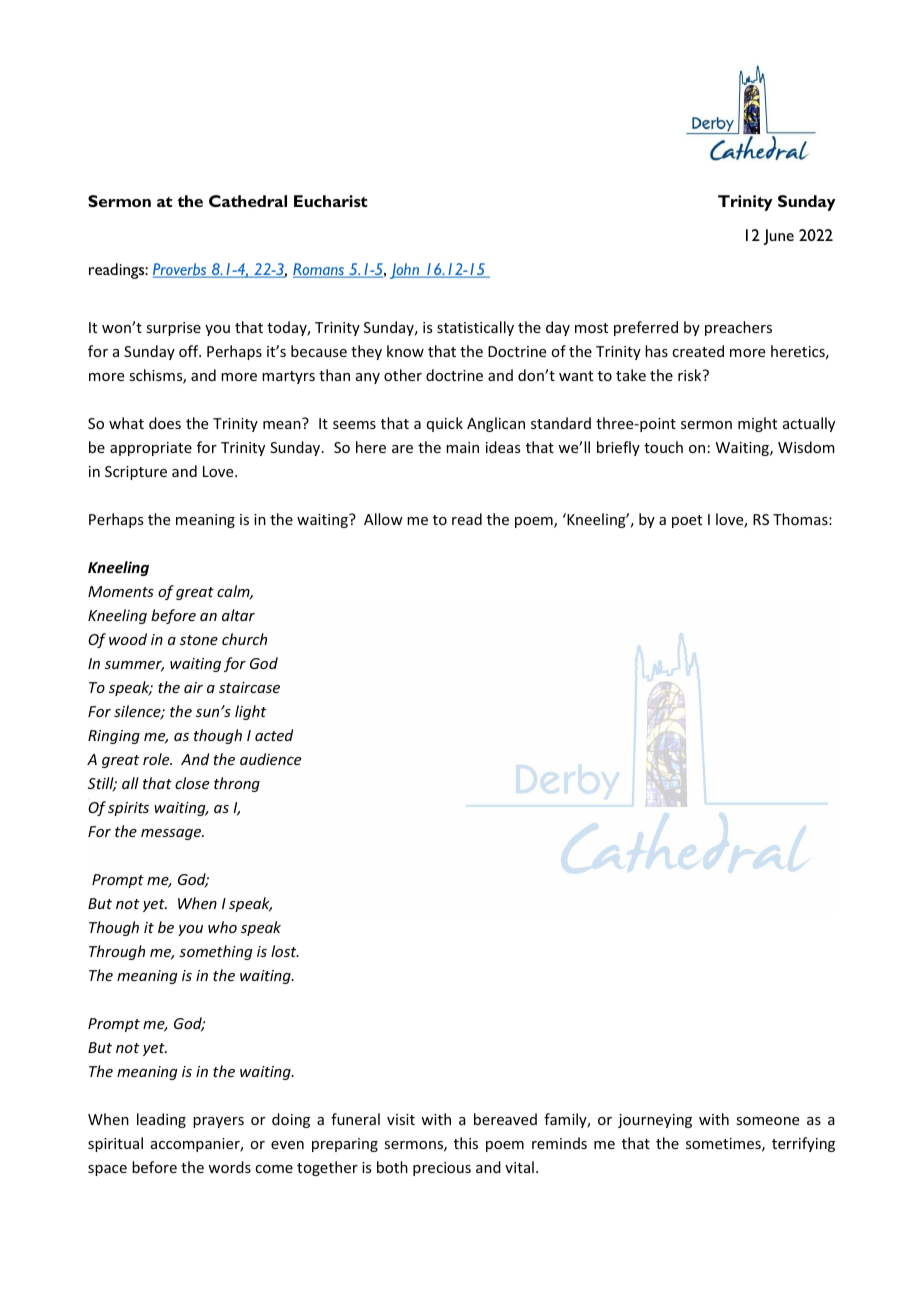  I want to click on acted, so click(274, 735).
